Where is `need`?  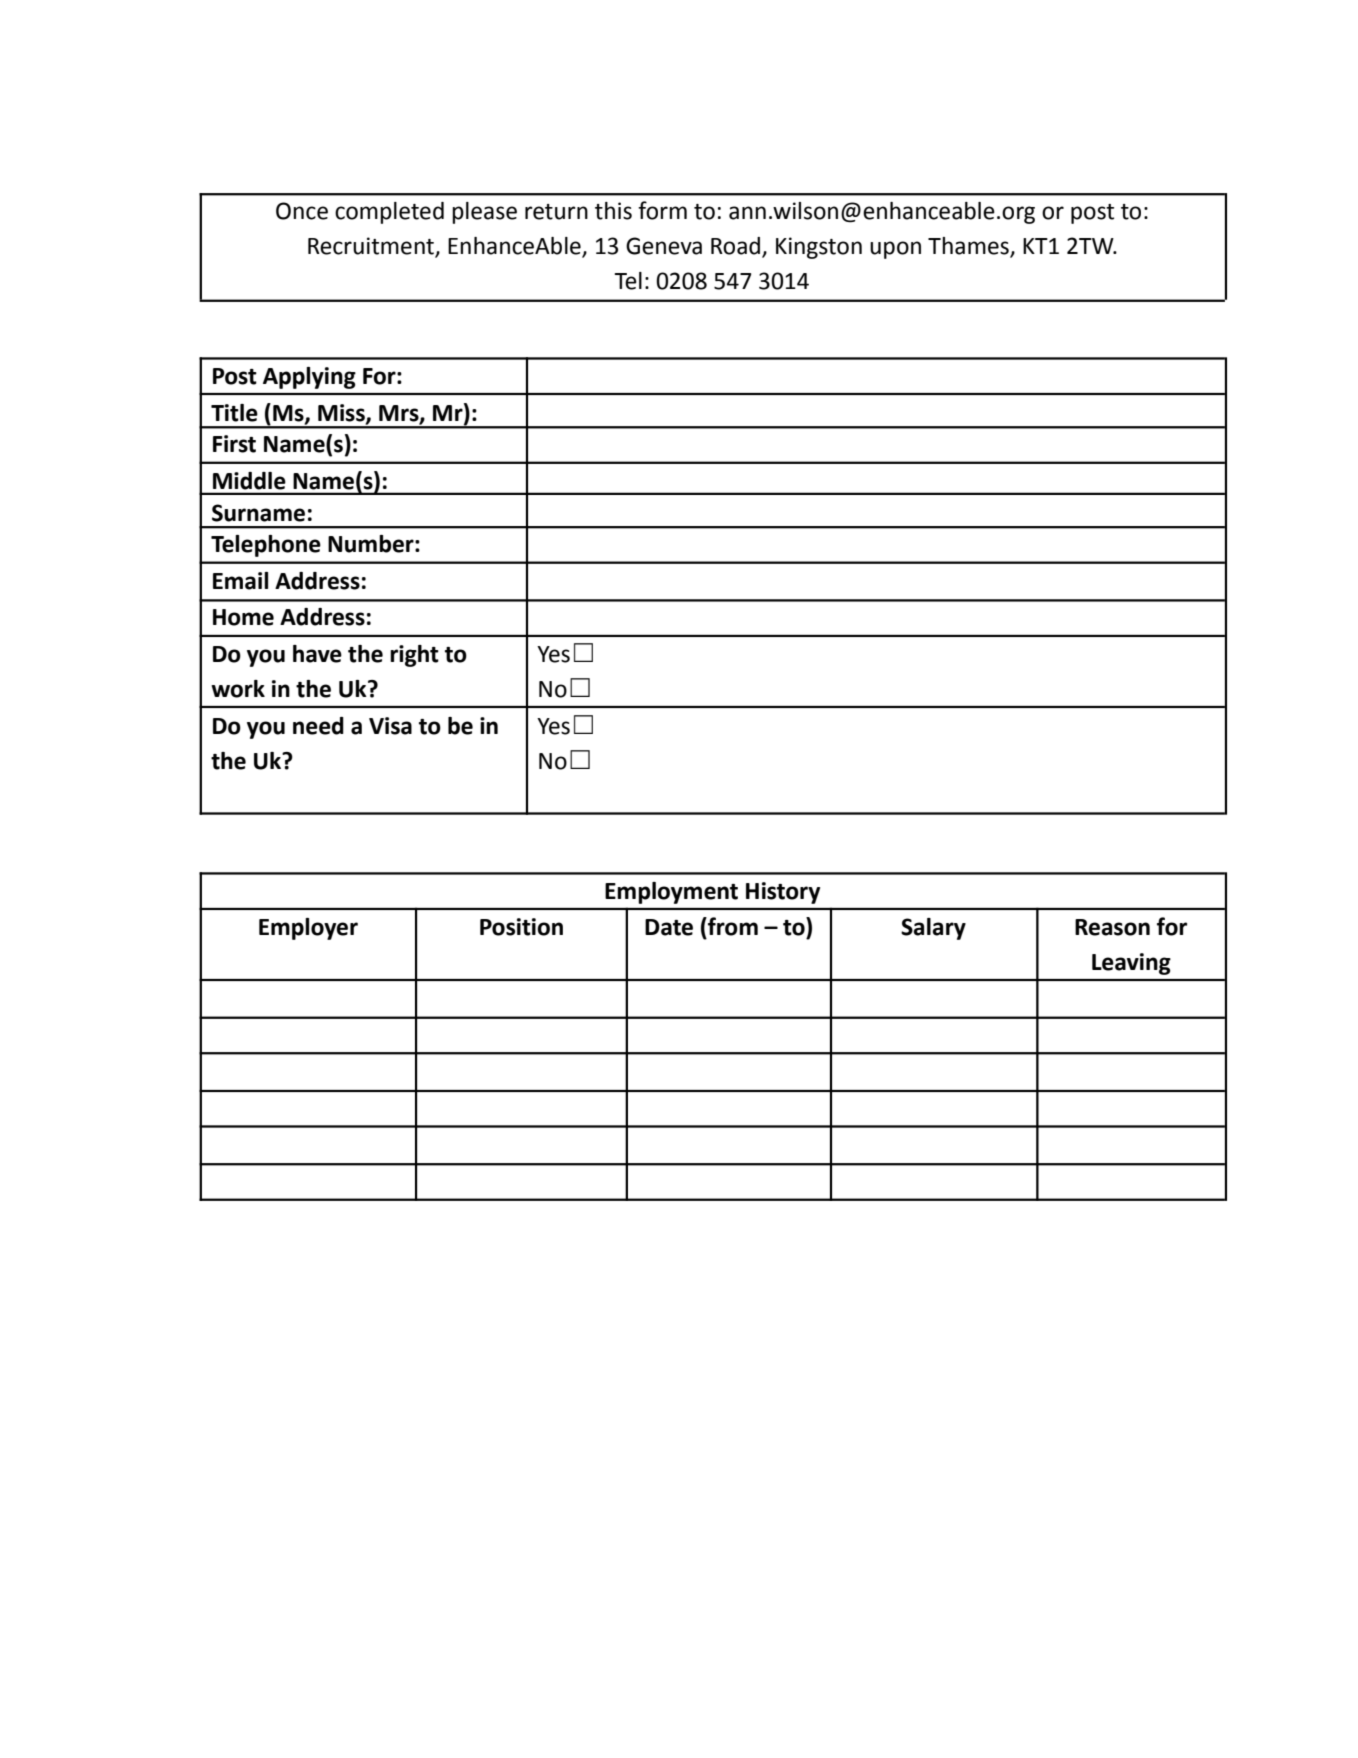
need is located at coordinates (318, 726).
